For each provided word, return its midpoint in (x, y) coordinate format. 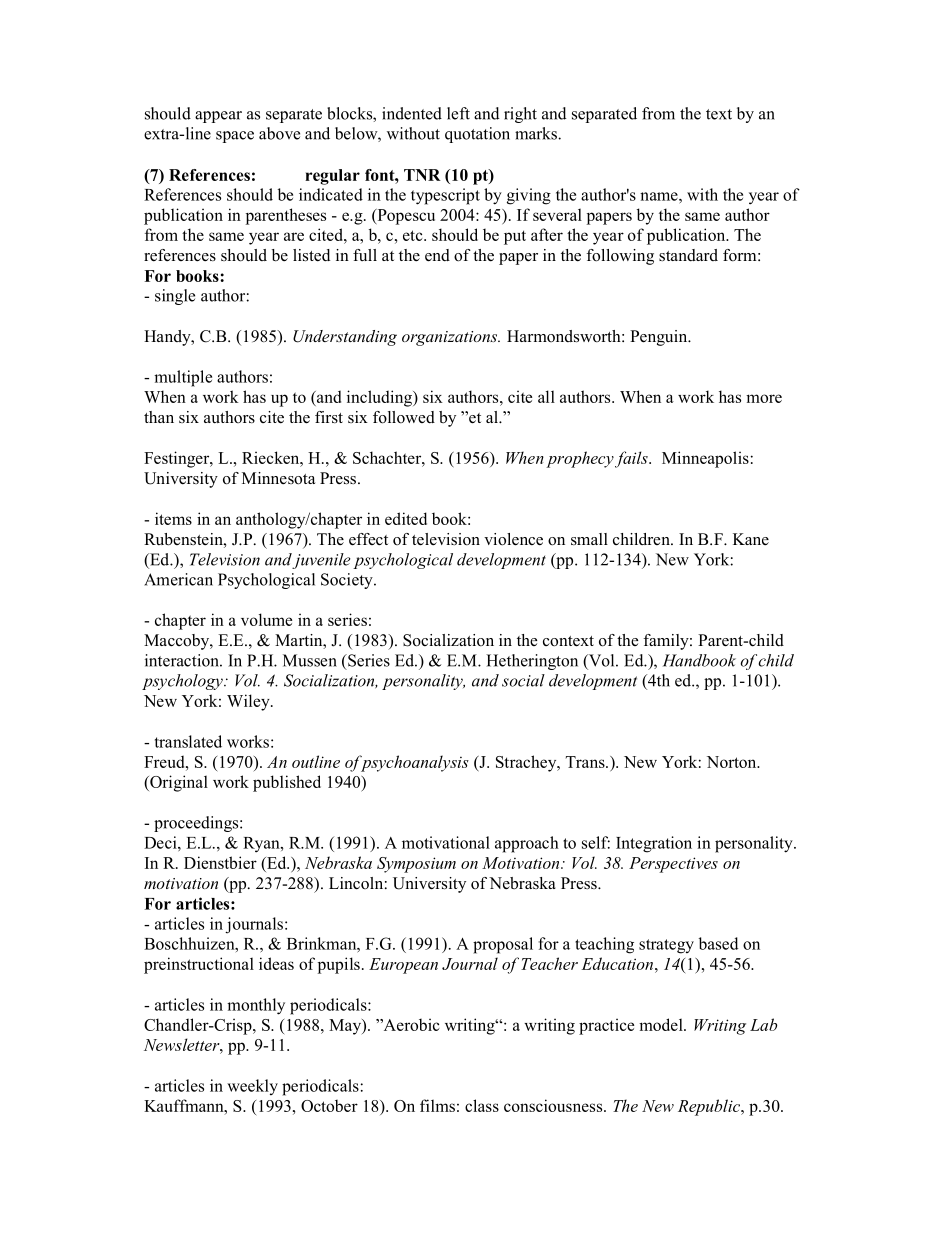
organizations (451, 338)
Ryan (262, 845)
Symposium (416, 865)
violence (513, 539)
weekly (252, 1087)
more (764, 398)
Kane (751, 539)
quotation (477, 135)
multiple (183, 378)
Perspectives (673, 865)
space (235, 137)
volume (266, 619)
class (482, 1105)
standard (688, 255)
